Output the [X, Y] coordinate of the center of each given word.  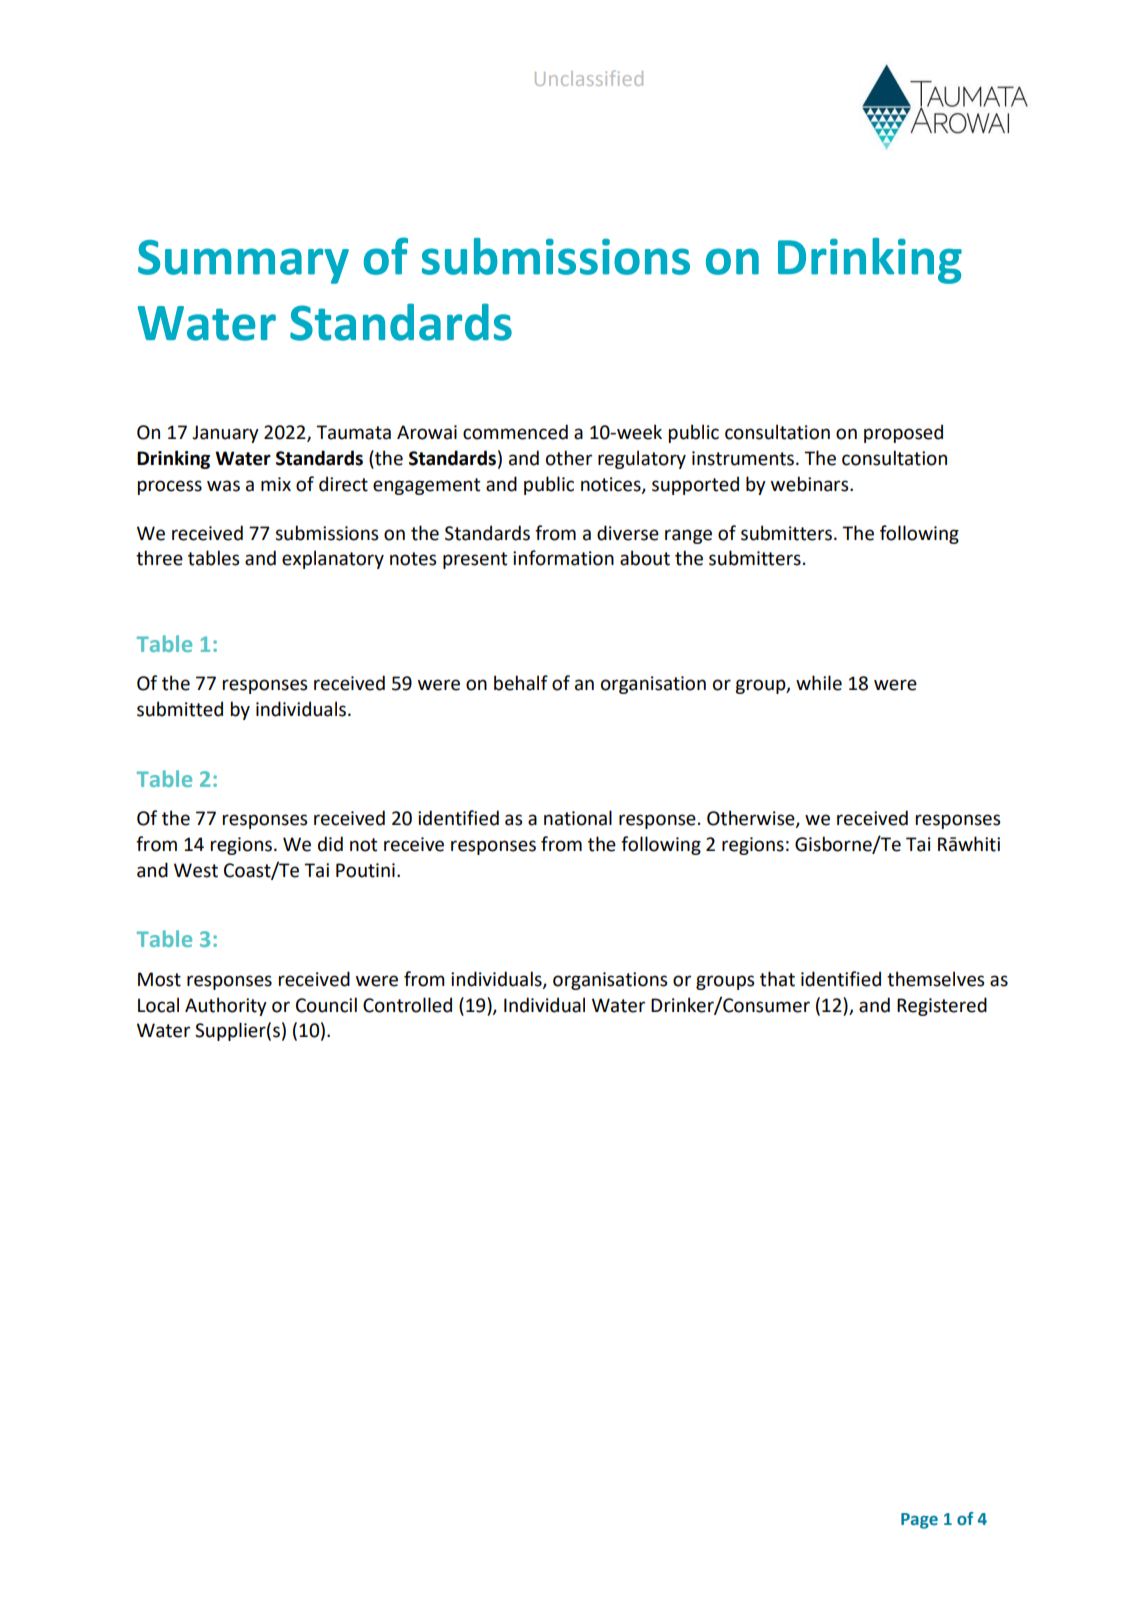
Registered [942, 1006]
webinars [811, 484]
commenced [515, 432]
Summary [243, 262]
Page [919, 1521]
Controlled [407, 1005]
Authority [226, 1006]
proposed [903, 433]
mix [276, 484]
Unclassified [589, 78]
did [330, 844]
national [578, 818]
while [819, 683]
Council [326, 1005]
